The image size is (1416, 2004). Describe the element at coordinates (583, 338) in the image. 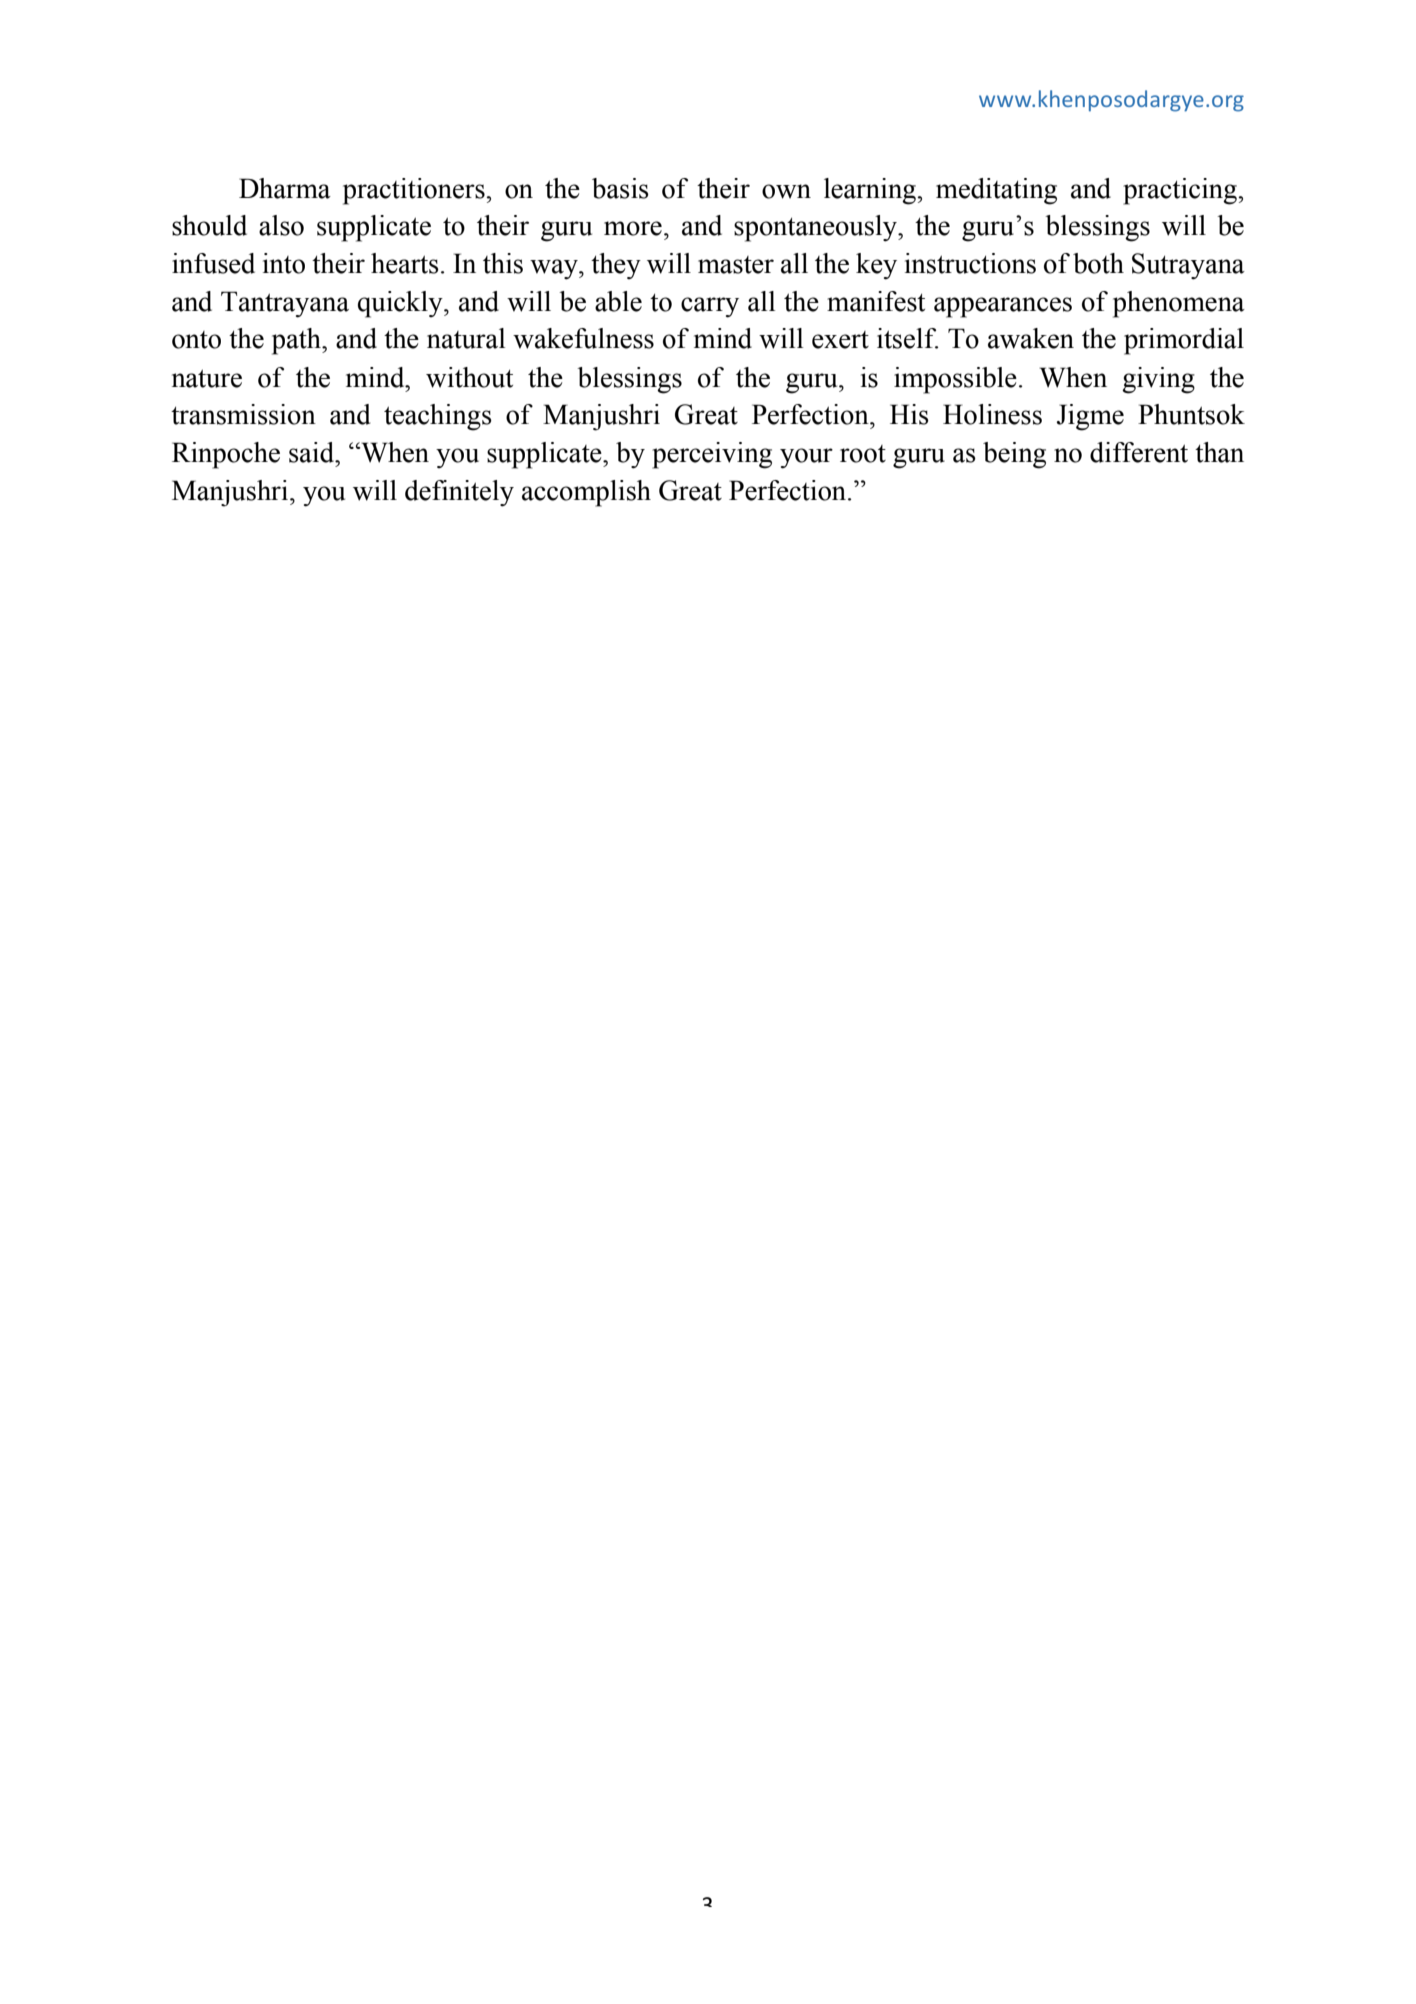

I see `wakefulness` at that location.
